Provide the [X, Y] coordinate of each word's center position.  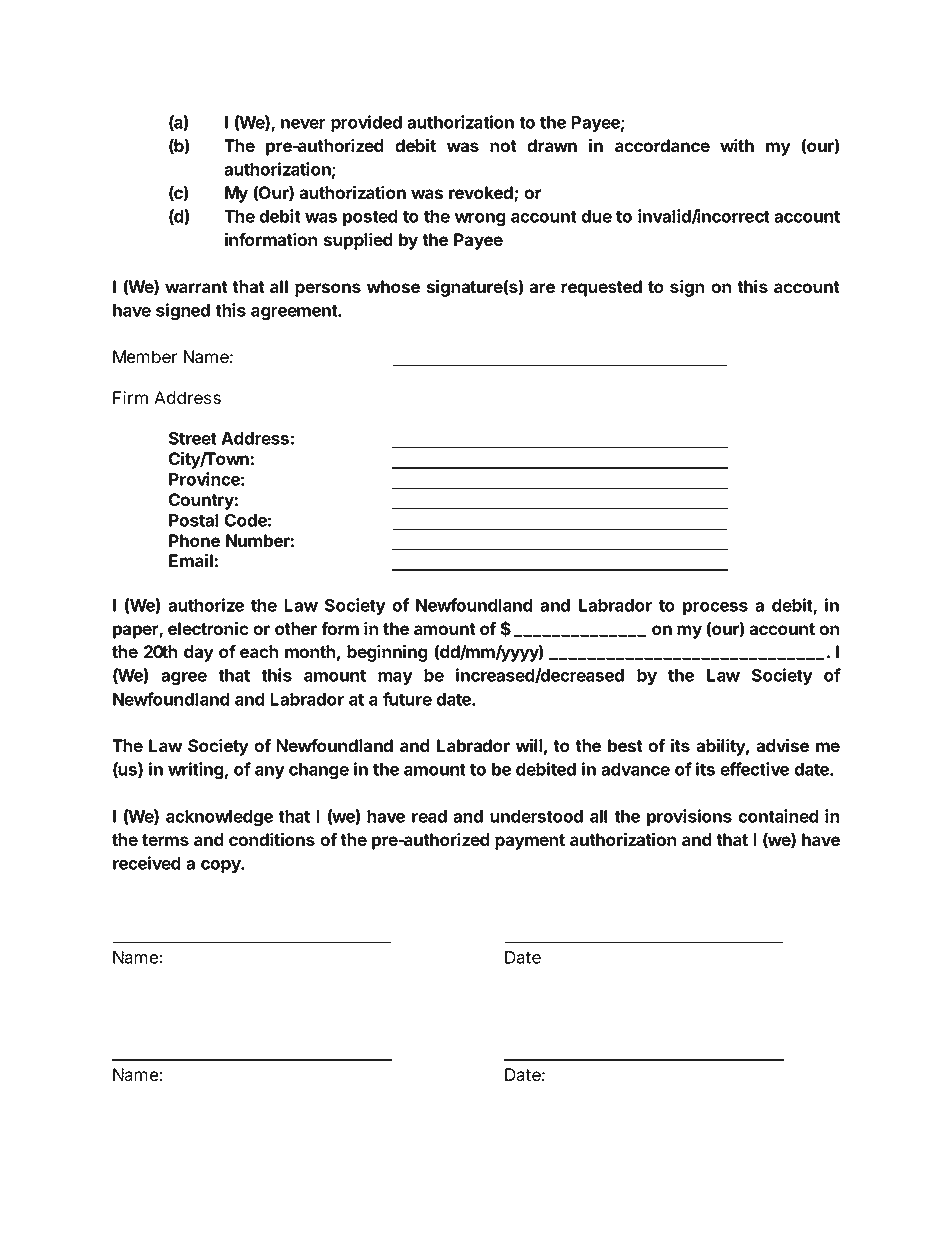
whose [393, 286]
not [503, 146]
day [199, 653]
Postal [193, 520]
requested [601, 288]
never [303, 124]
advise [782, 745]
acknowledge [219, 818]
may [395, 678]
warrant [196, 287]
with [737, 145]
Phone [194, 540]
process [715, 608]
